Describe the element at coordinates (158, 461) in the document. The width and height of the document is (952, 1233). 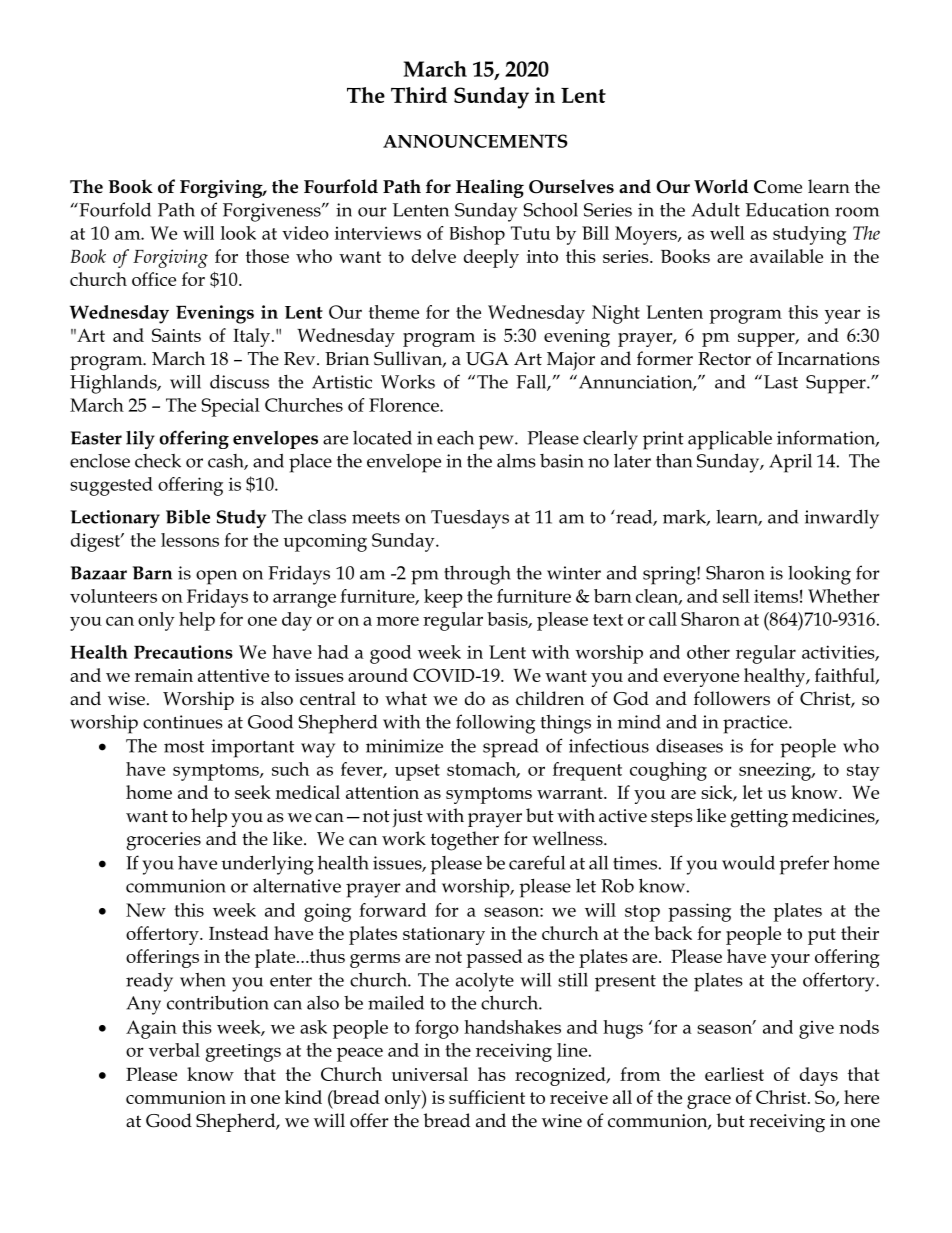
I see `check` at that location.
